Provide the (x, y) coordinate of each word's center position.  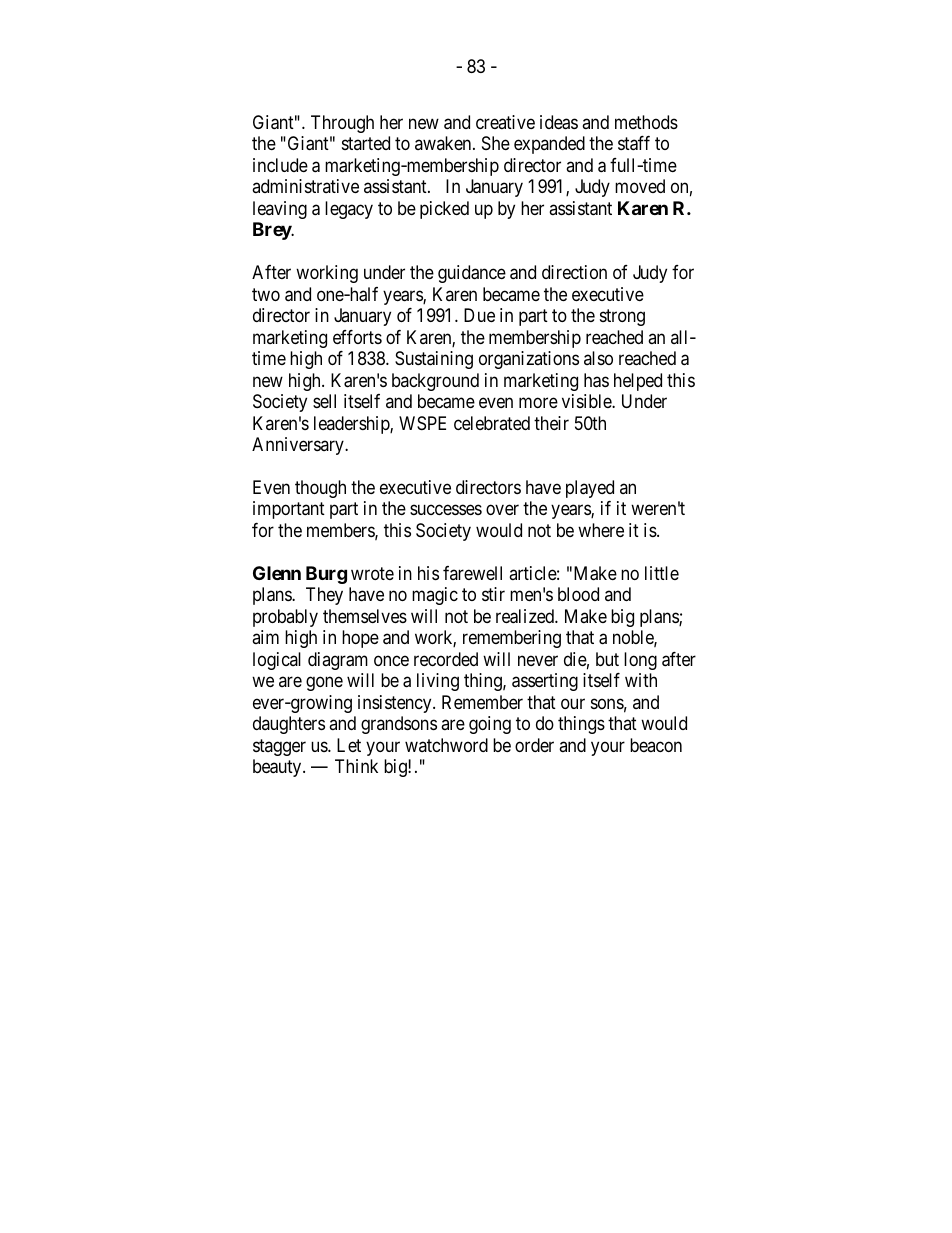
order (534, 745)
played (590, 489)
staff (634, 143)
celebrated (492, 423)
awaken (444, 143)
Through (342, 124)
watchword (446, 745)
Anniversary (299, 446)
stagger (279, 747)
